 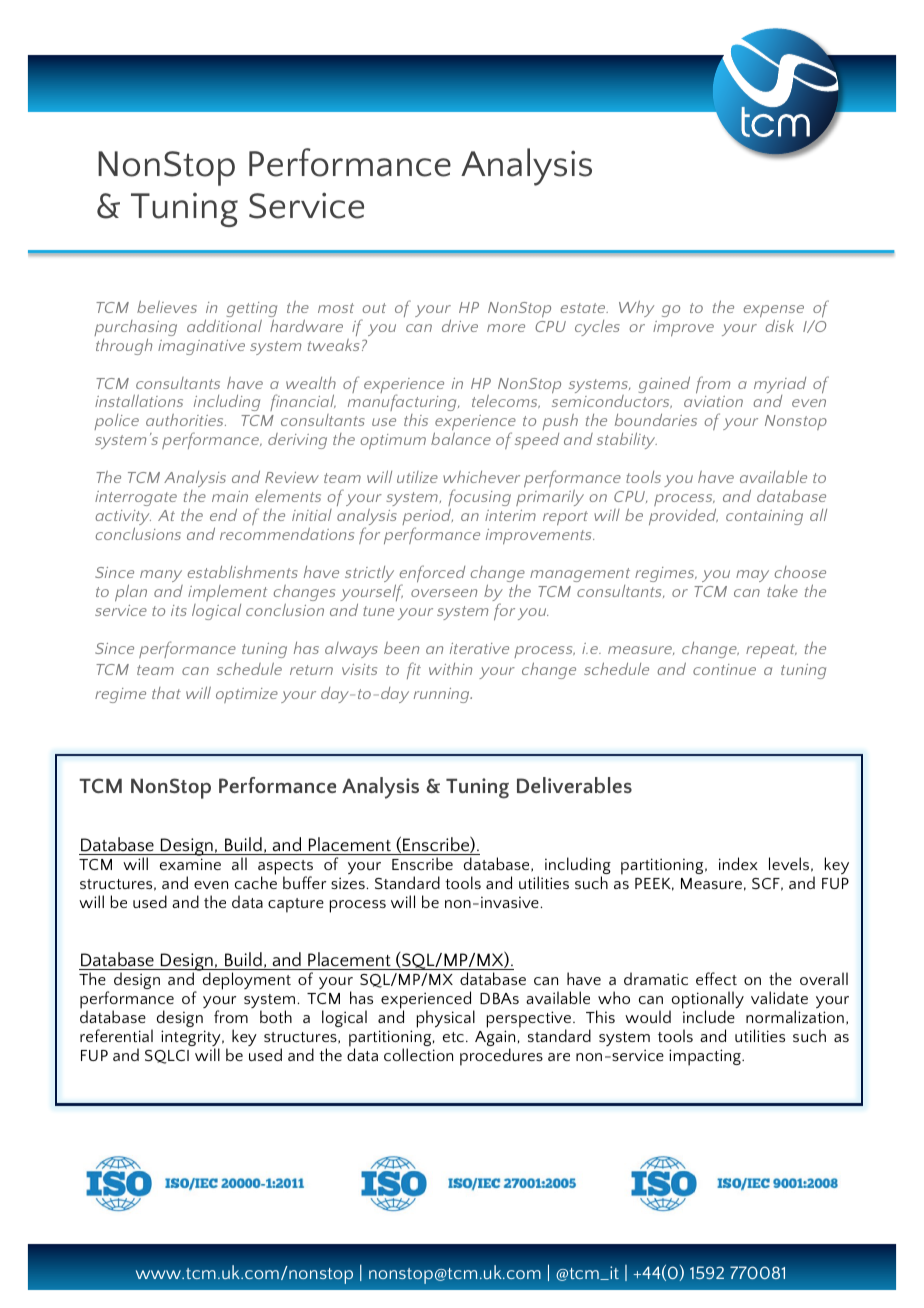 I want to click on main, so click(x=230, y=496).
